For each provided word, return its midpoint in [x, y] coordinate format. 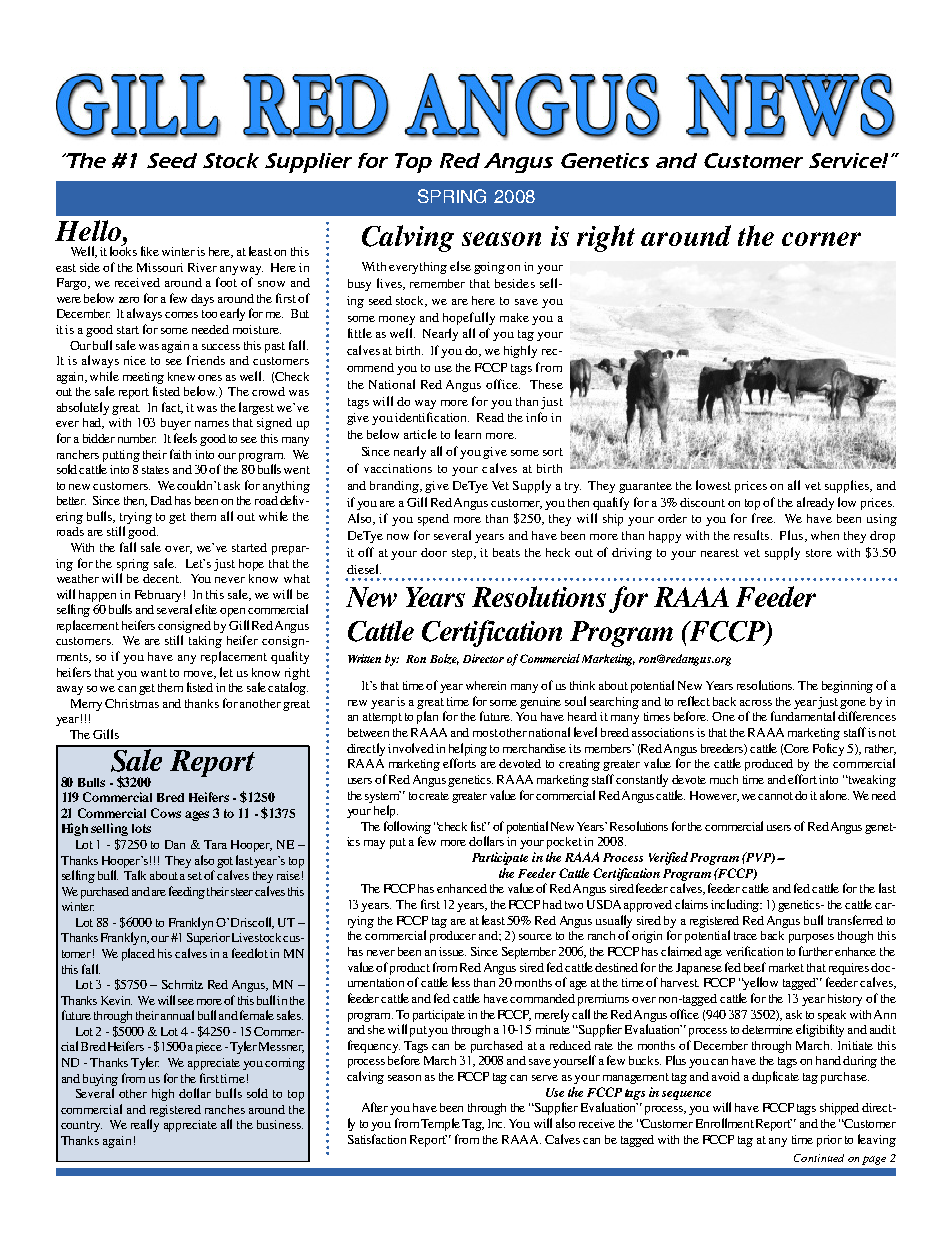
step [463, 554]
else [460, 266]
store [819, 553]
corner [821, 239]
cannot [775, 796]
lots [141, 828]
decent [162, 578]
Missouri [160, 267]
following [407, 827]
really [145, 1125]
